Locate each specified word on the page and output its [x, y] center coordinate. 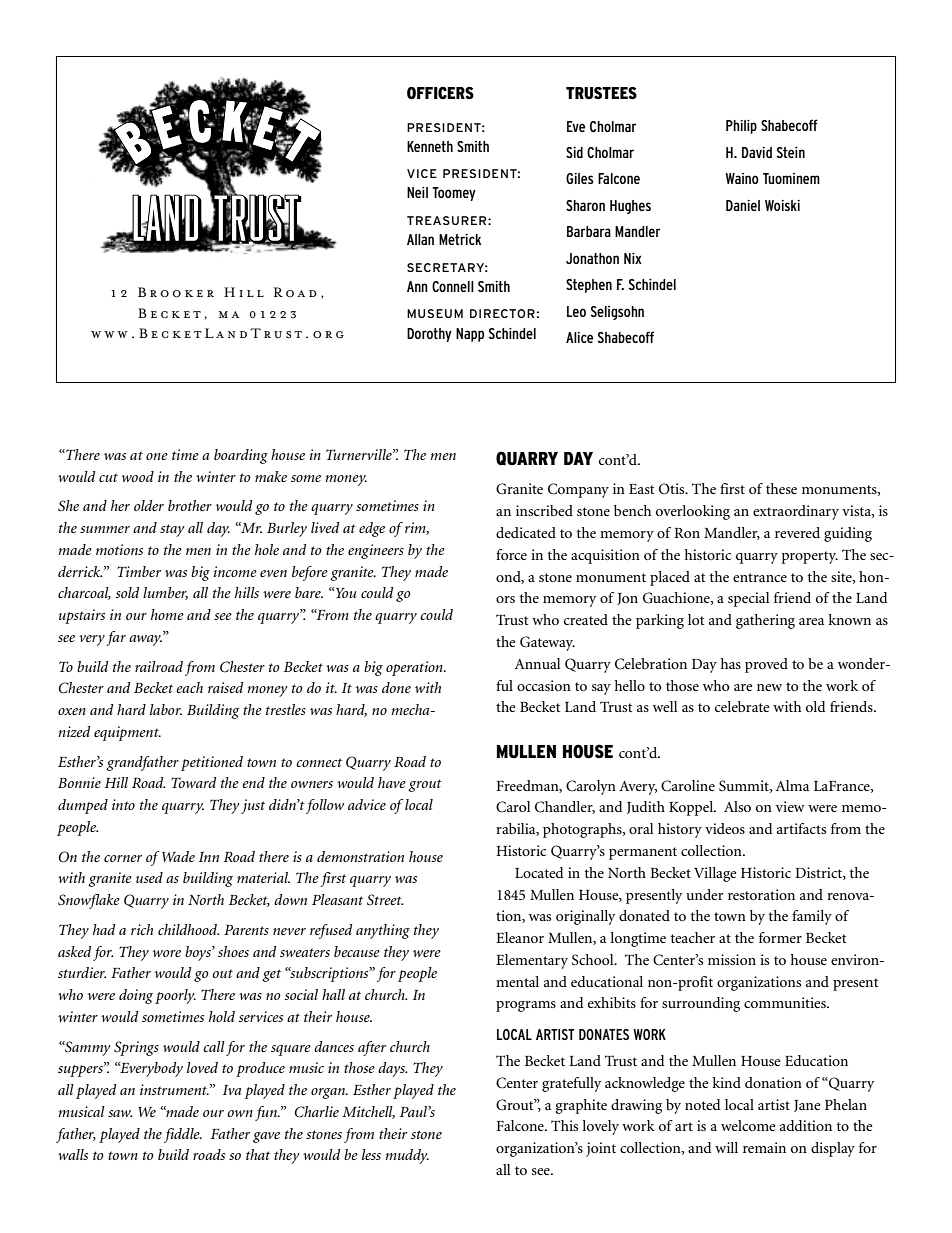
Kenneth [430, 146]
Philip [741, 127]
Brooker [176, 292]
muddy [407, 1156]
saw [120, 1113]
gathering [765, 621]
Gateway [547, 643]
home [167, 614]
